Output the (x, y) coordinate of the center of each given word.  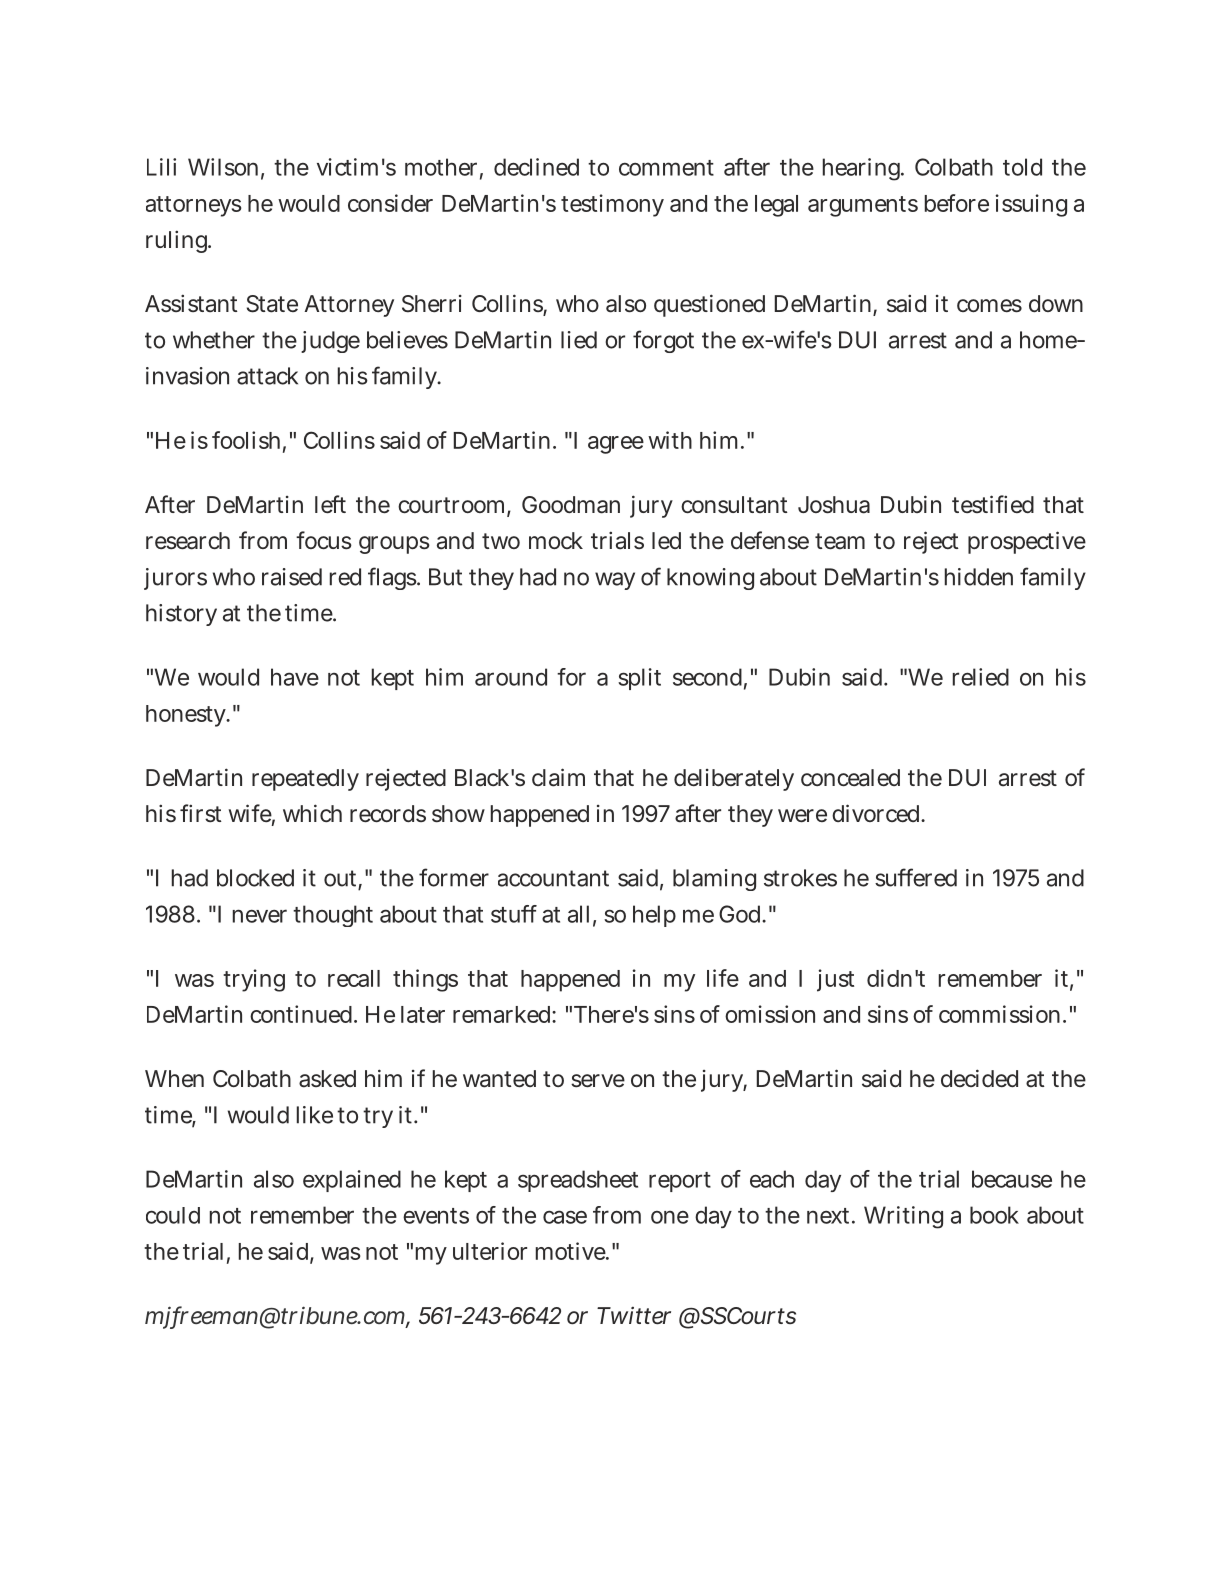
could (173, 1215)
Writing (903, 1217)
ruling (178, 241)
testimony (612, 205)
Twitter (634, 1316)
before (957, 203)
